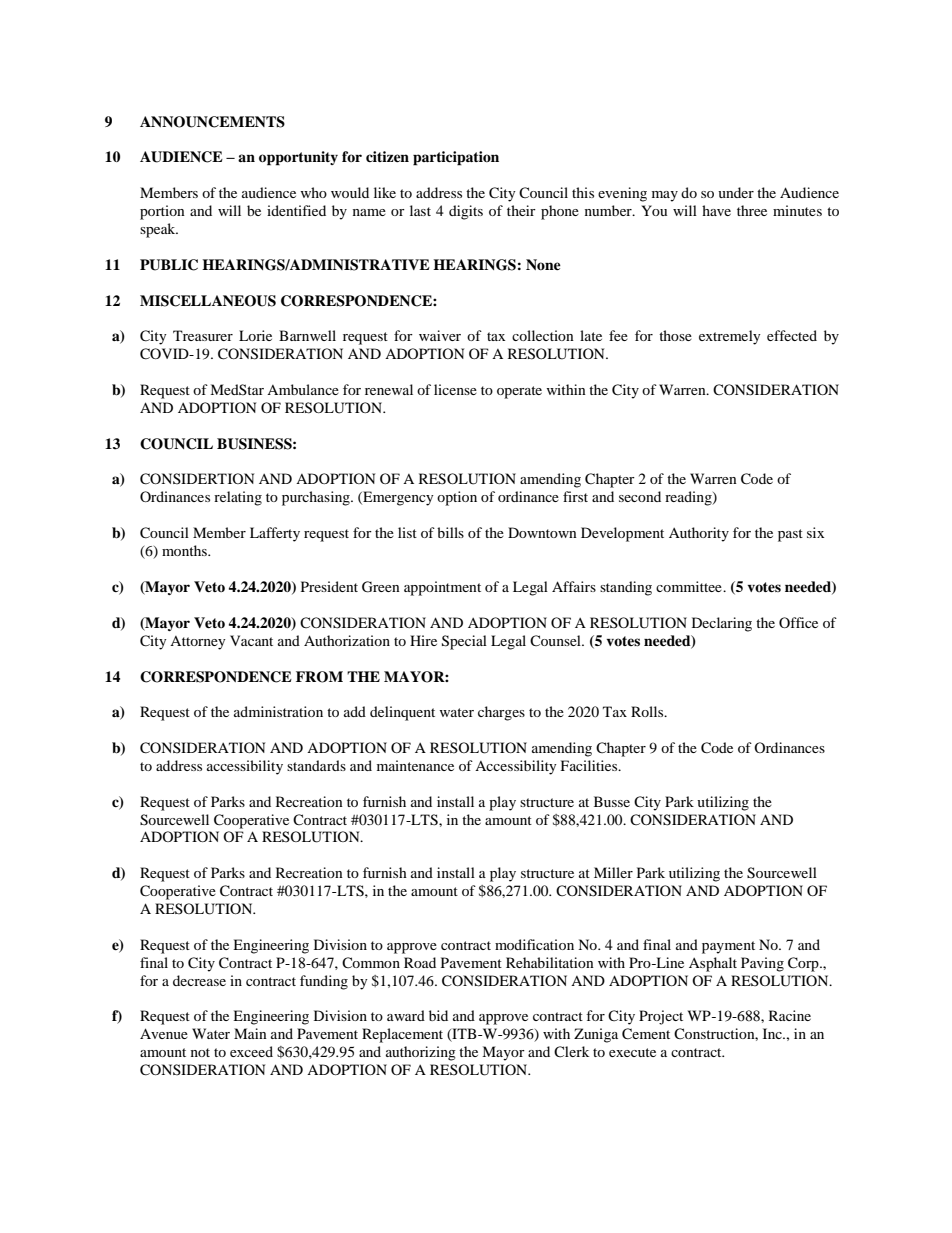 Image resolution: width=952 pixels, height=1233 pixels. I want to click on exceed, so click(251, 1051).
